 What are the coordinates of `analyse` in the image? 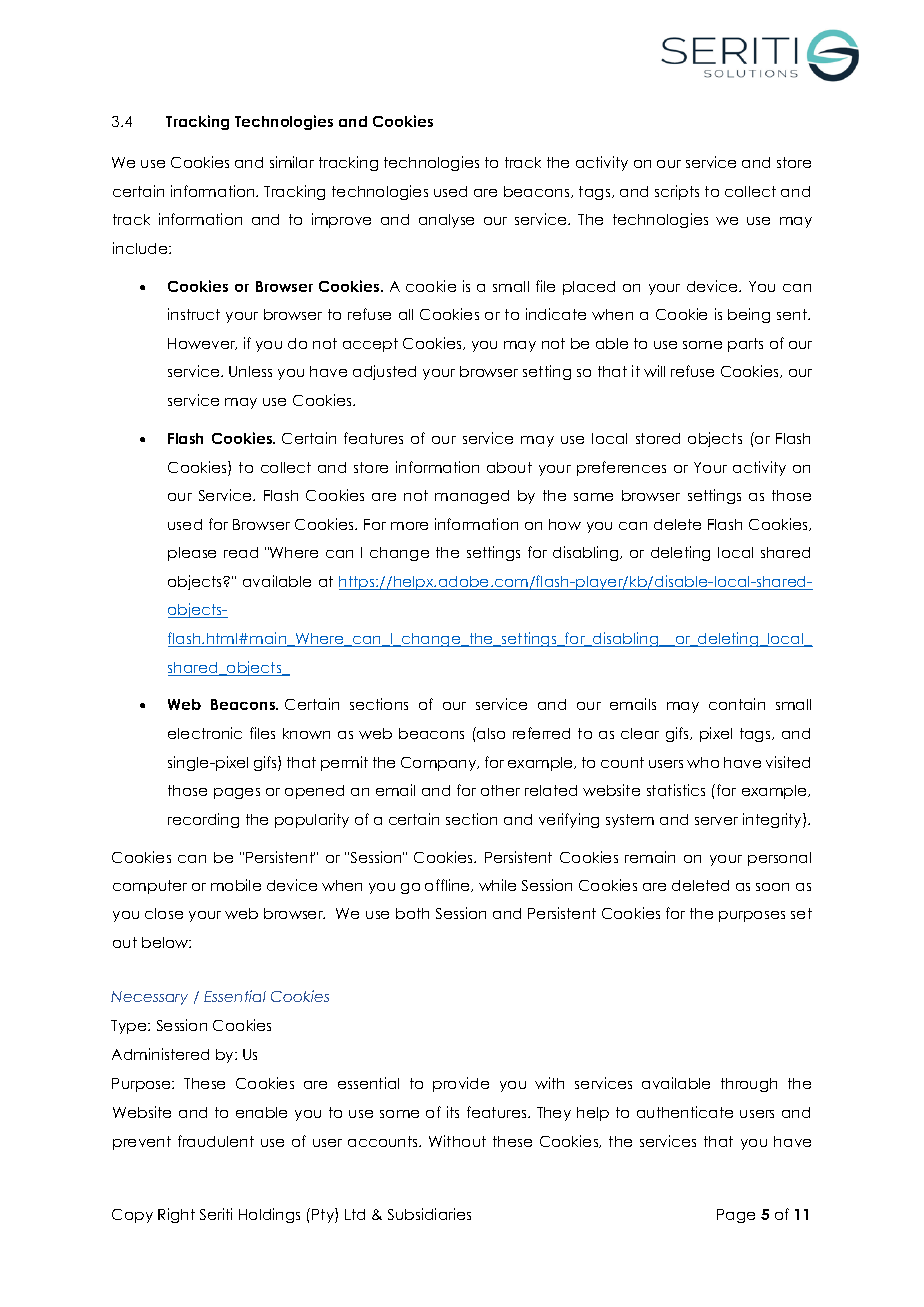 It's located at (446, 221).
